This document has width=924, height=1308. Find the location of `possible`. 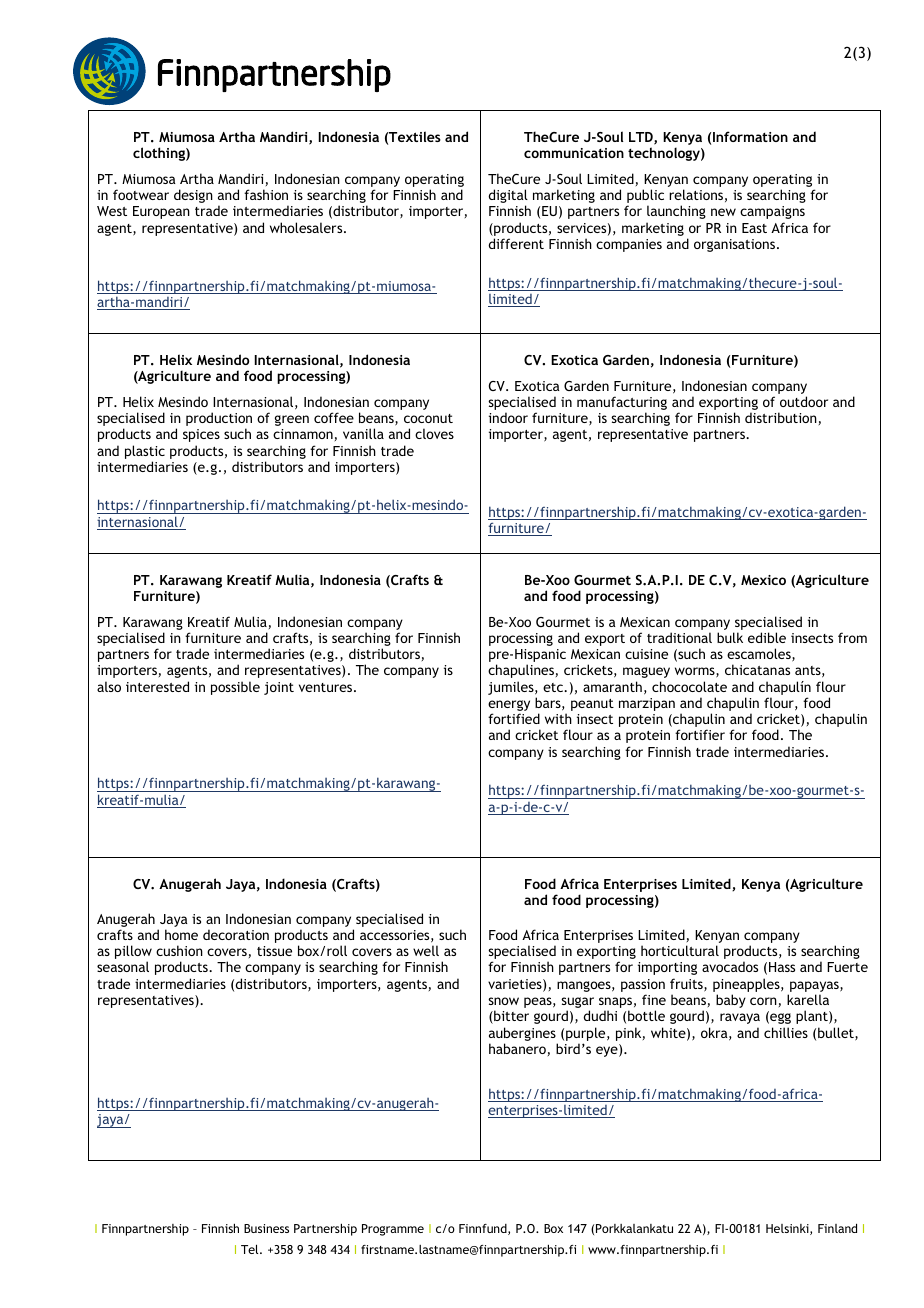

possible is located at coordinates (235, 688).
